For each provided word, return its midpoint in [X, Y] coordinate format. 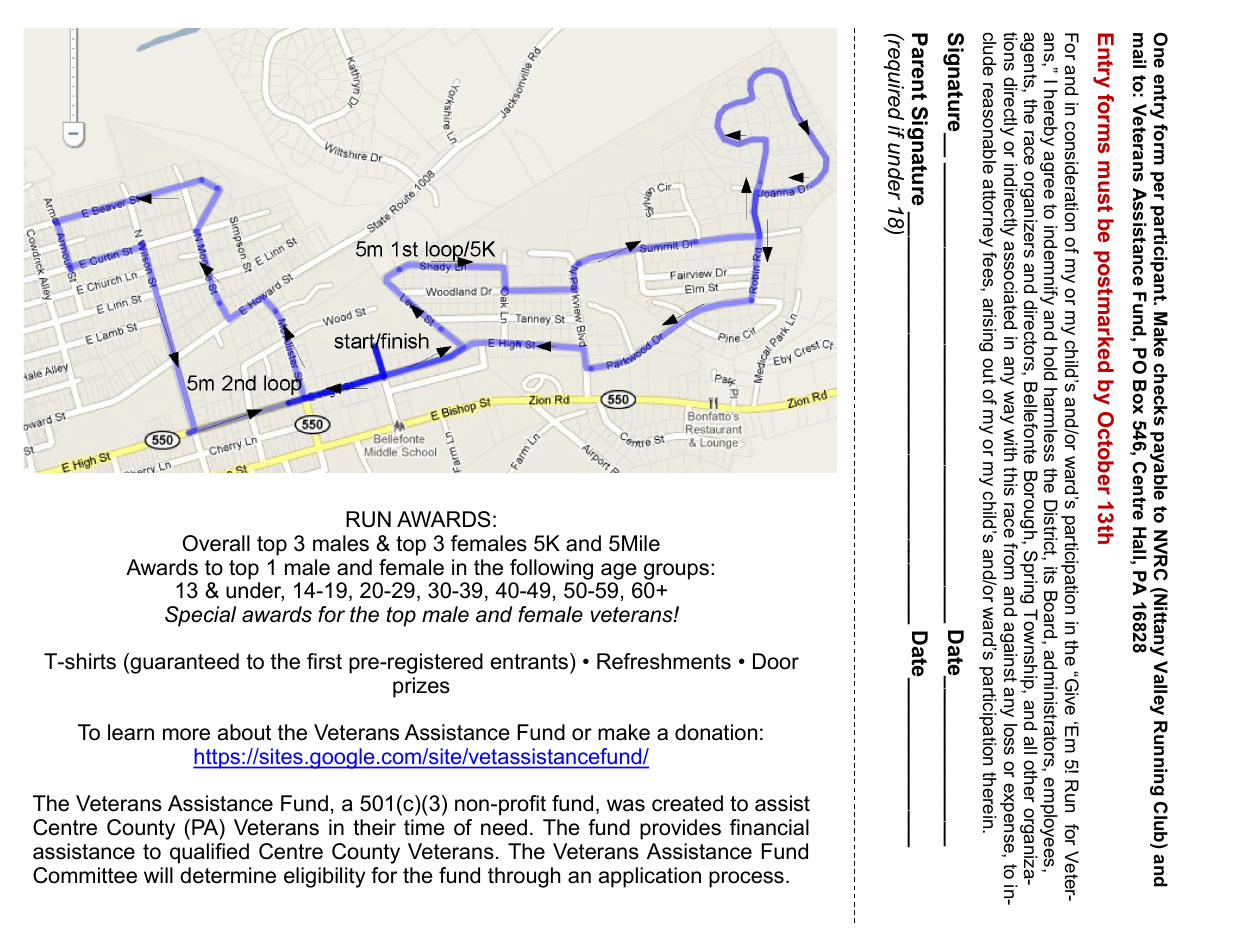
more [186, 734]
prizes [421, 687]
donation [716, 732]
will [158, 875]
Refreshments [664, 661]
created [687, 803]
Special [200, 616]
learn [131, 732]
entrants [529, 662]
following [551, 569]
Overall [216, 543]
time [424, 827]
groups [676, 571]
